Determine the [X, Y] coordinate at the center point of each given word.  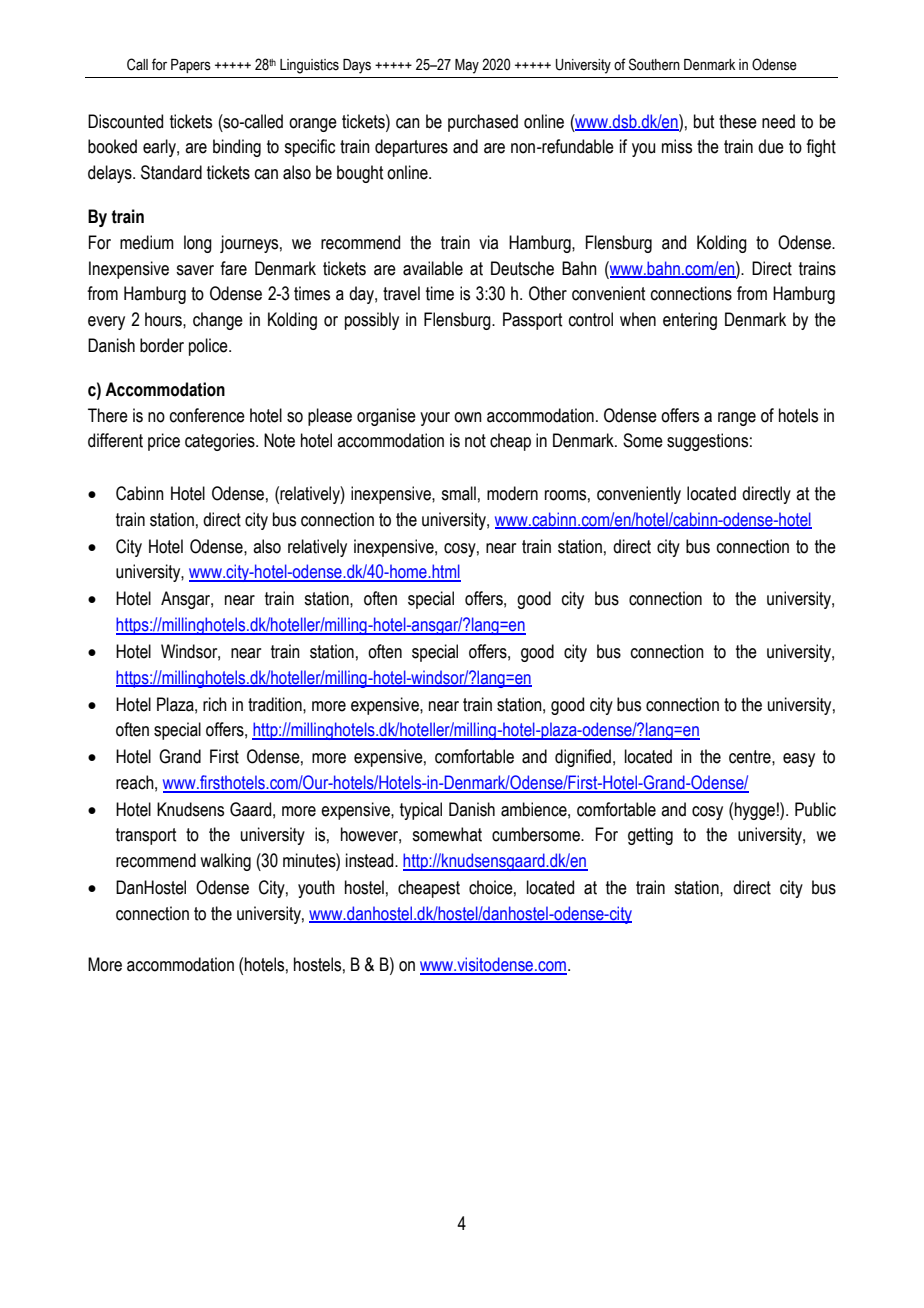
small [458, 493]
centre [751, 757]
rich [215, 704]
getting [650, 836]
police [209, 347]
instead [371, 860]
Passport [532, 321]
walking [225, 862]
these [738, 121]
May [467, 66]
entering [690, 321]
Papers [191, 66]
